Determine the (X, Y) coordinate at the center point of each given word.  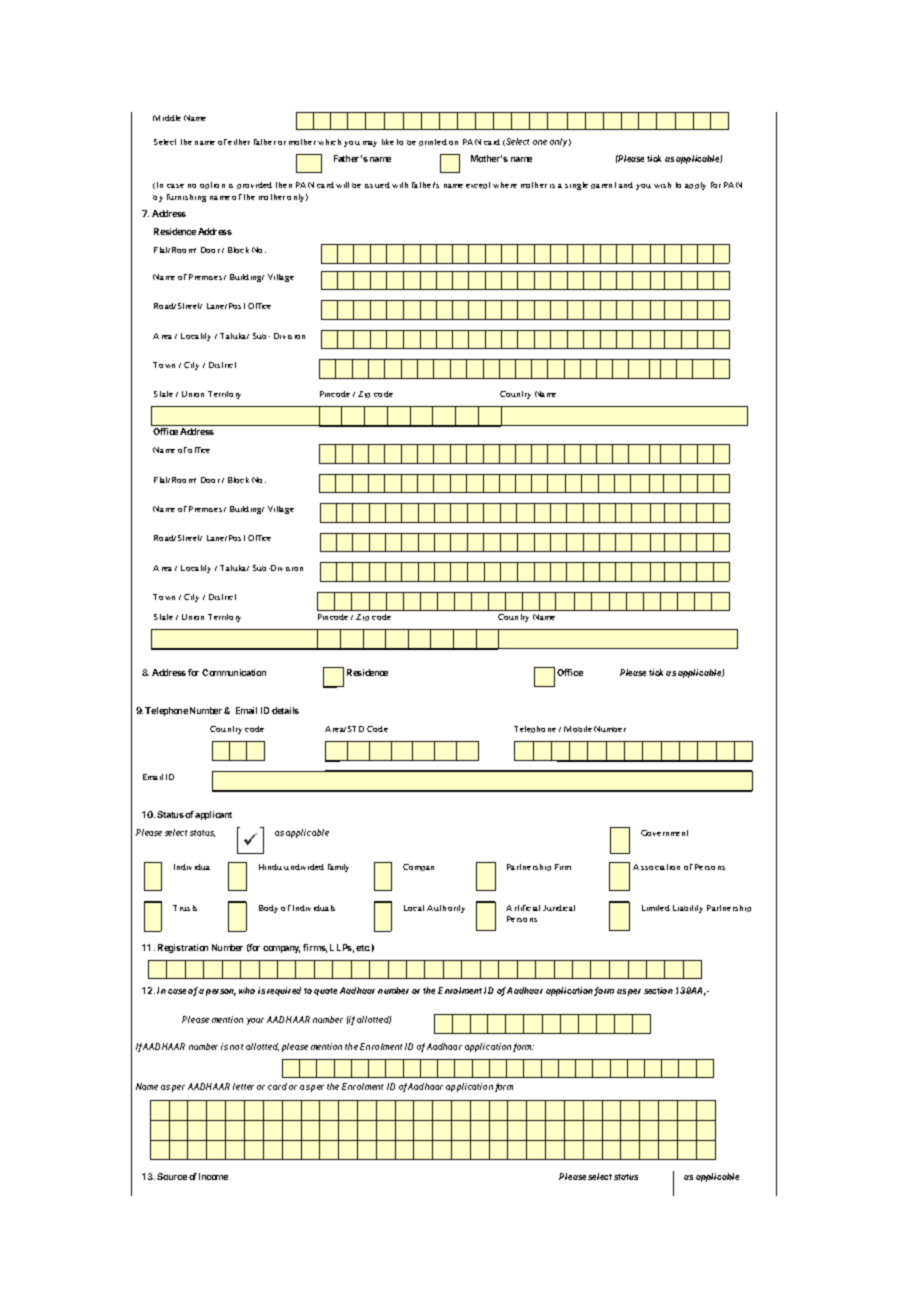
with (400, 185)
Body (268, 909)
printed (433, 142)
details (285, 710)
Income (213, 1176)
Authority (446, 909)
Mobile (578, 729)
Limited (656, 908)
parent (603, 185)
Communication (234, 672)
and (626, 185)
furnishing (186, 198)
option (212, 185)
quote (325, 992)
